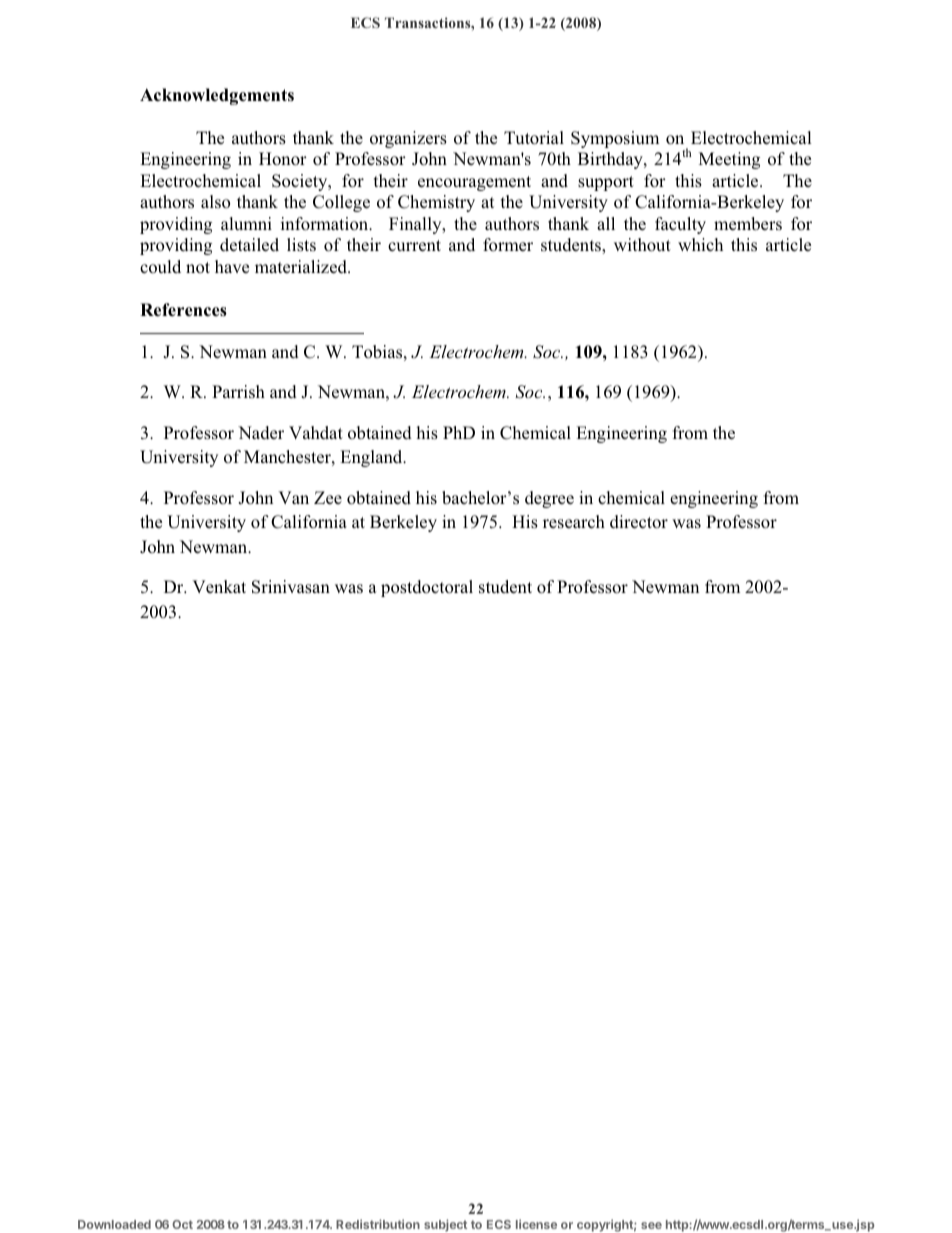  Describe the element at coordinates (217, 96) in the image. I see `Acknowledgements` at that location.
